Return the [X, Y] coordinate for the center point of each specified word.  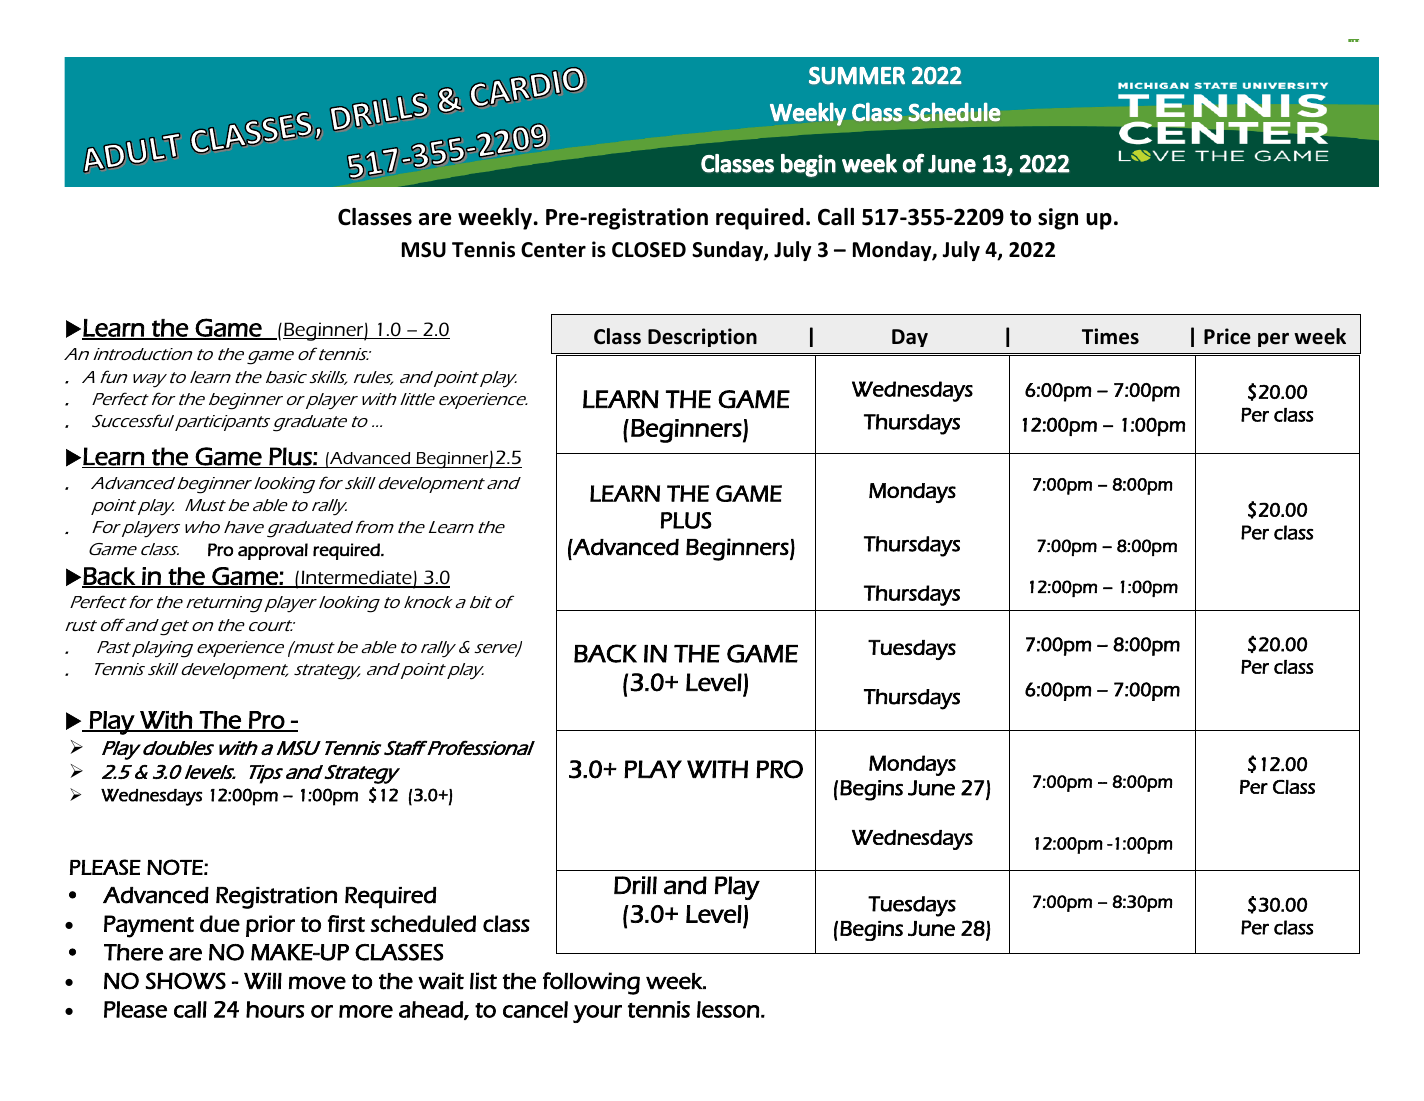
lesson [728, 1009]
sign [1058, 219]
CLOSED [649, 250]
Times [1110, 336]
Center [553, 250]
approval [273, 551]
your [597, 1014]
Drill [635, 885]
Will [263, 980]
